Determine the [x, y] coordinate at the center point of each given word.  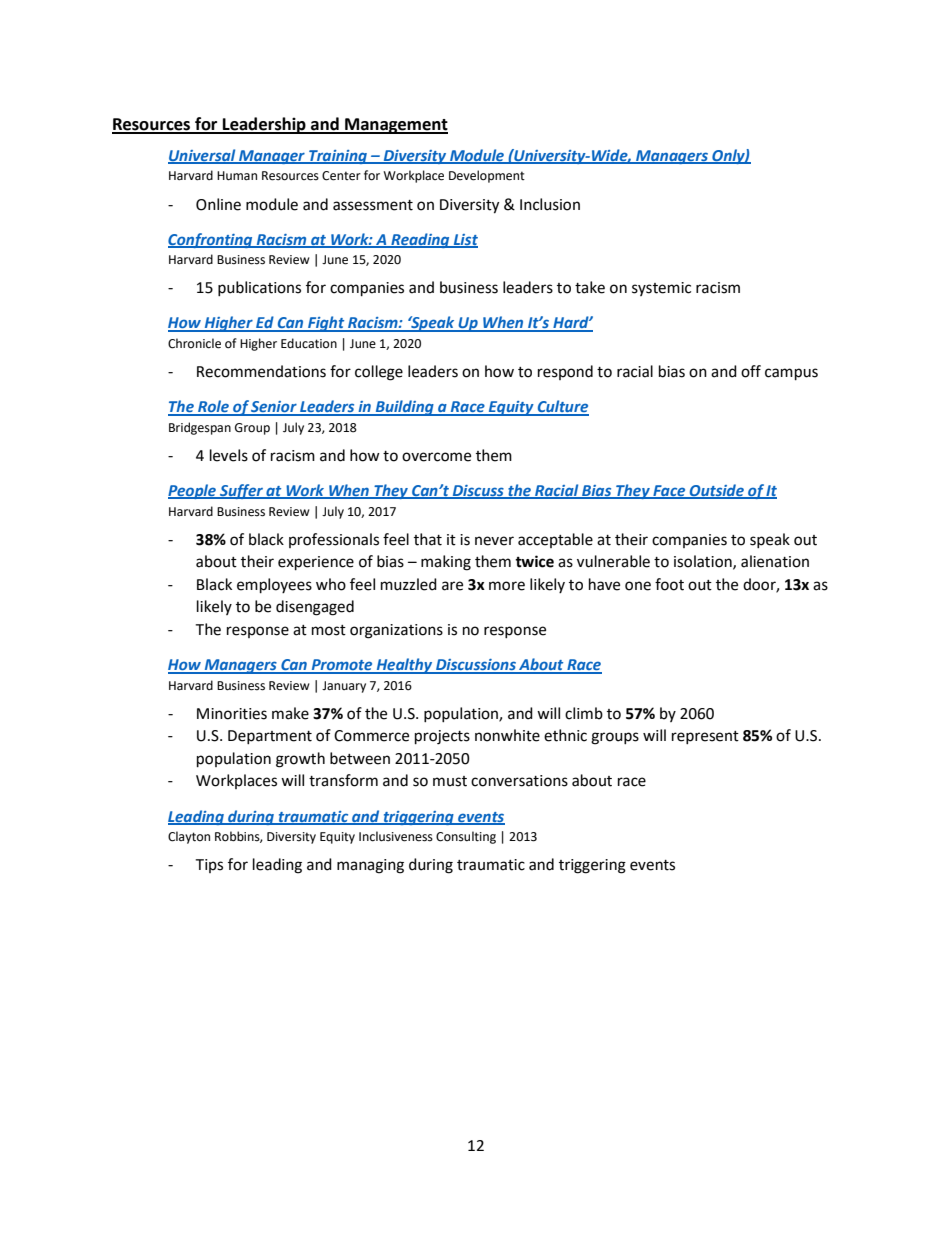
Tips [209, 866]
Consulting [466, 837]
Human [237, 176]
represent [705, 737]
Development [487, 176]
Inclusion [550, 204]
